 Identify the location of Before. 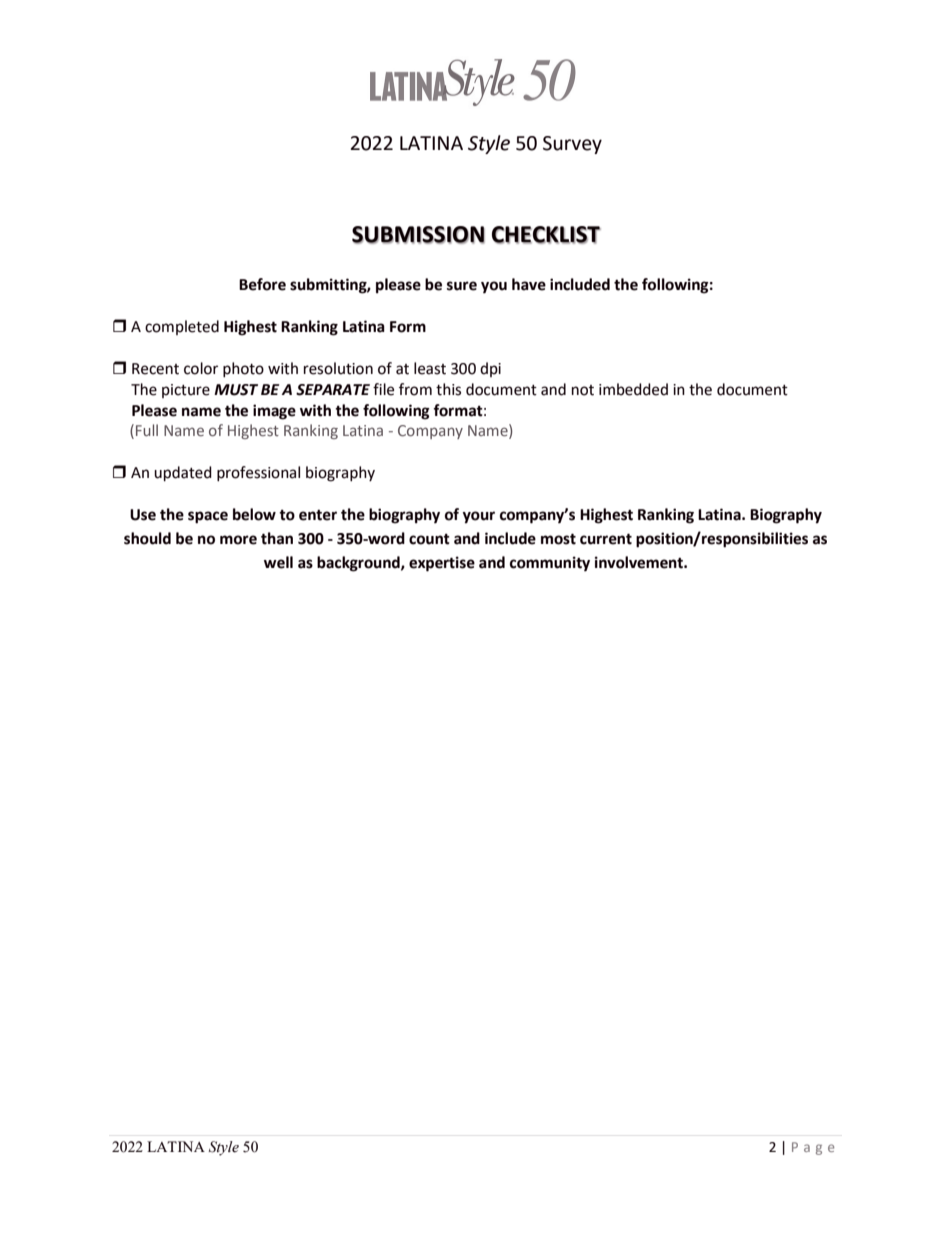
(262, 284).
